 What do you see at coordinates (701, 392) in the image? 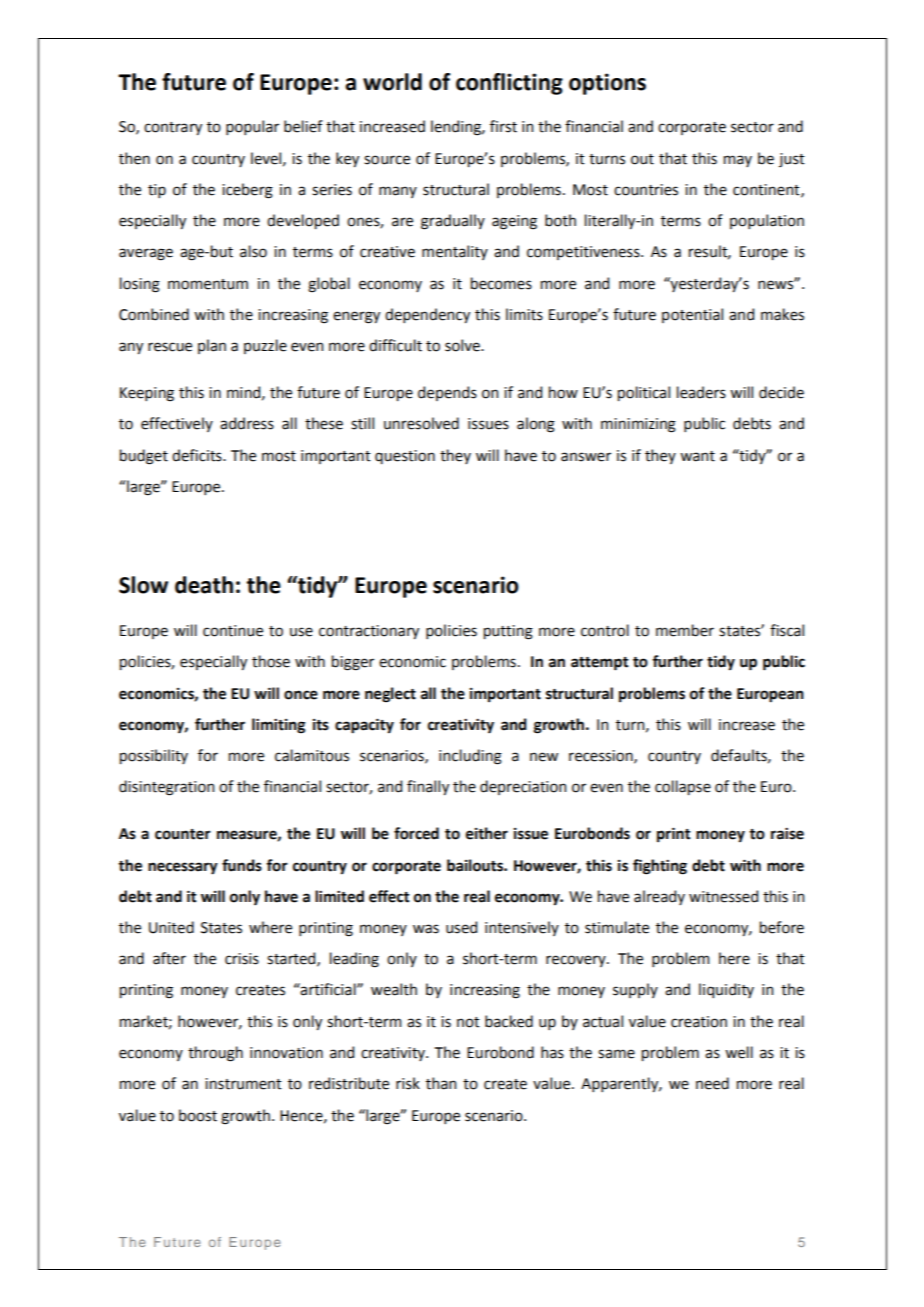
I see `leaders` at bounding box center [701, 392].
